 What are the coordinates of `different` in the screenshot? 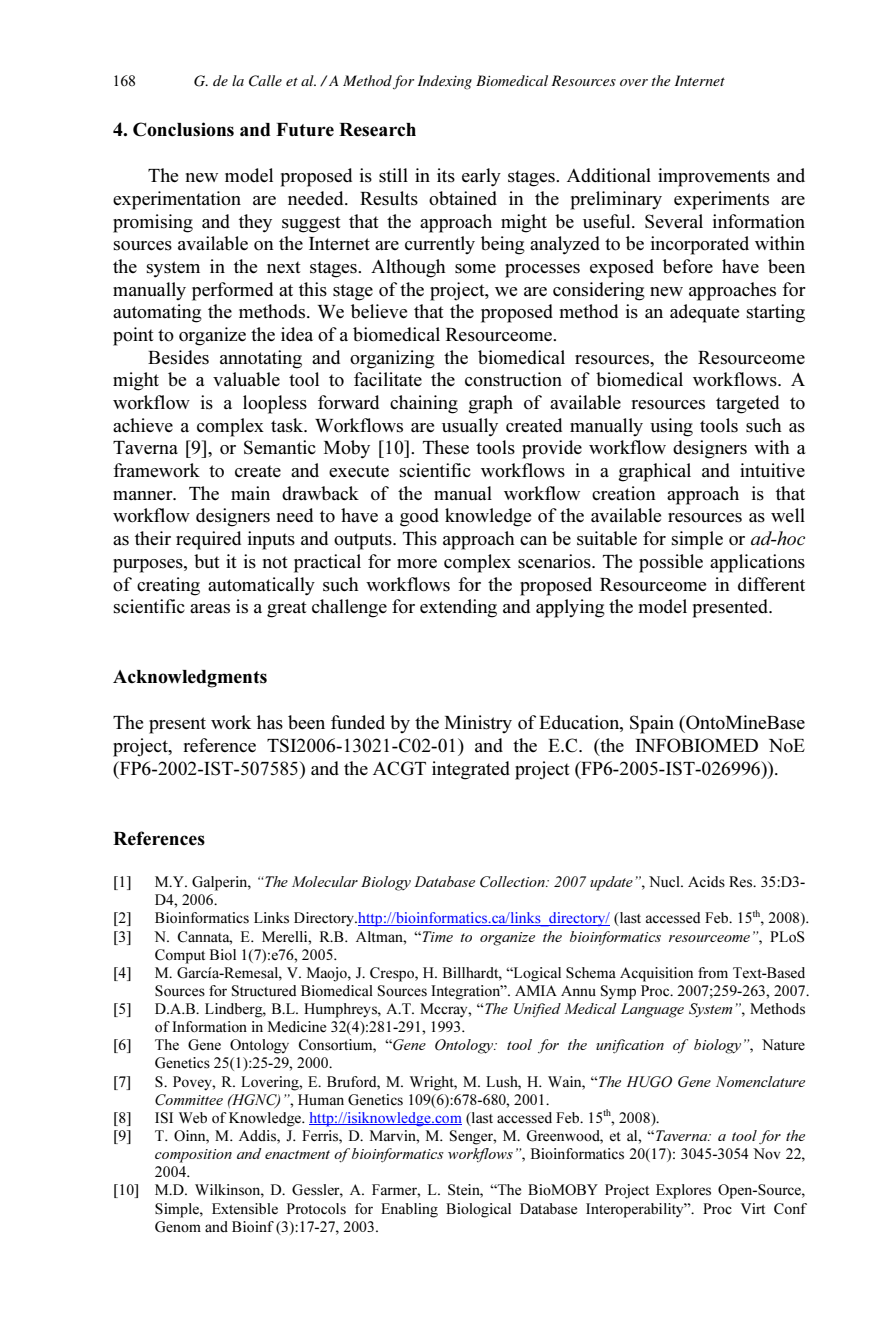 It's located at (771, 584).
